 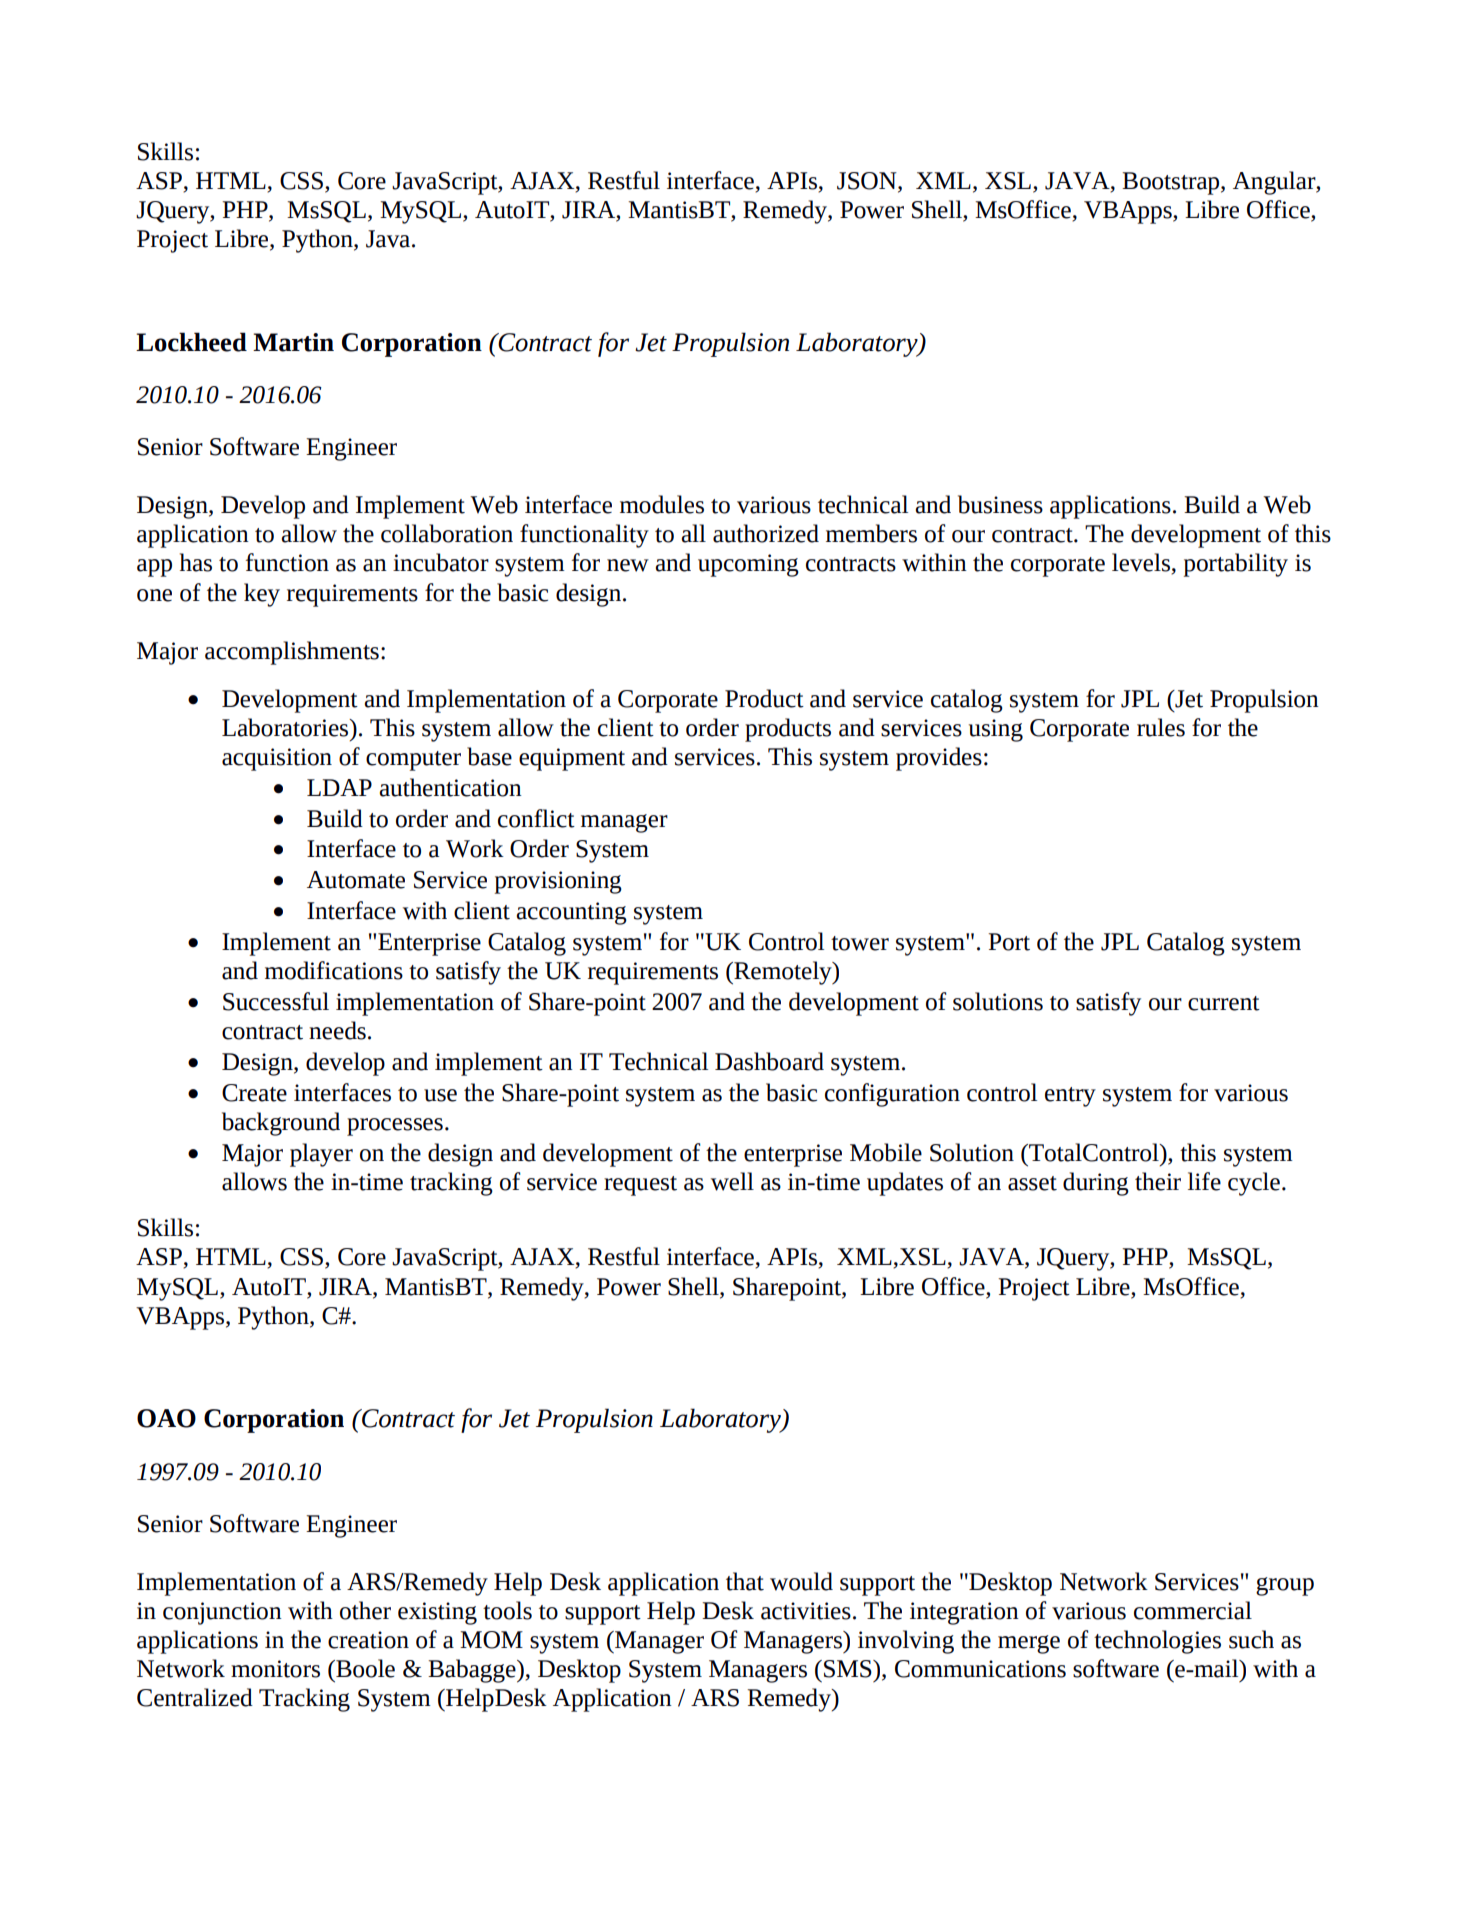 What do you see at coordinates (868, 182) in the image?
I see `JSON` at bounding box center [868, 182].
